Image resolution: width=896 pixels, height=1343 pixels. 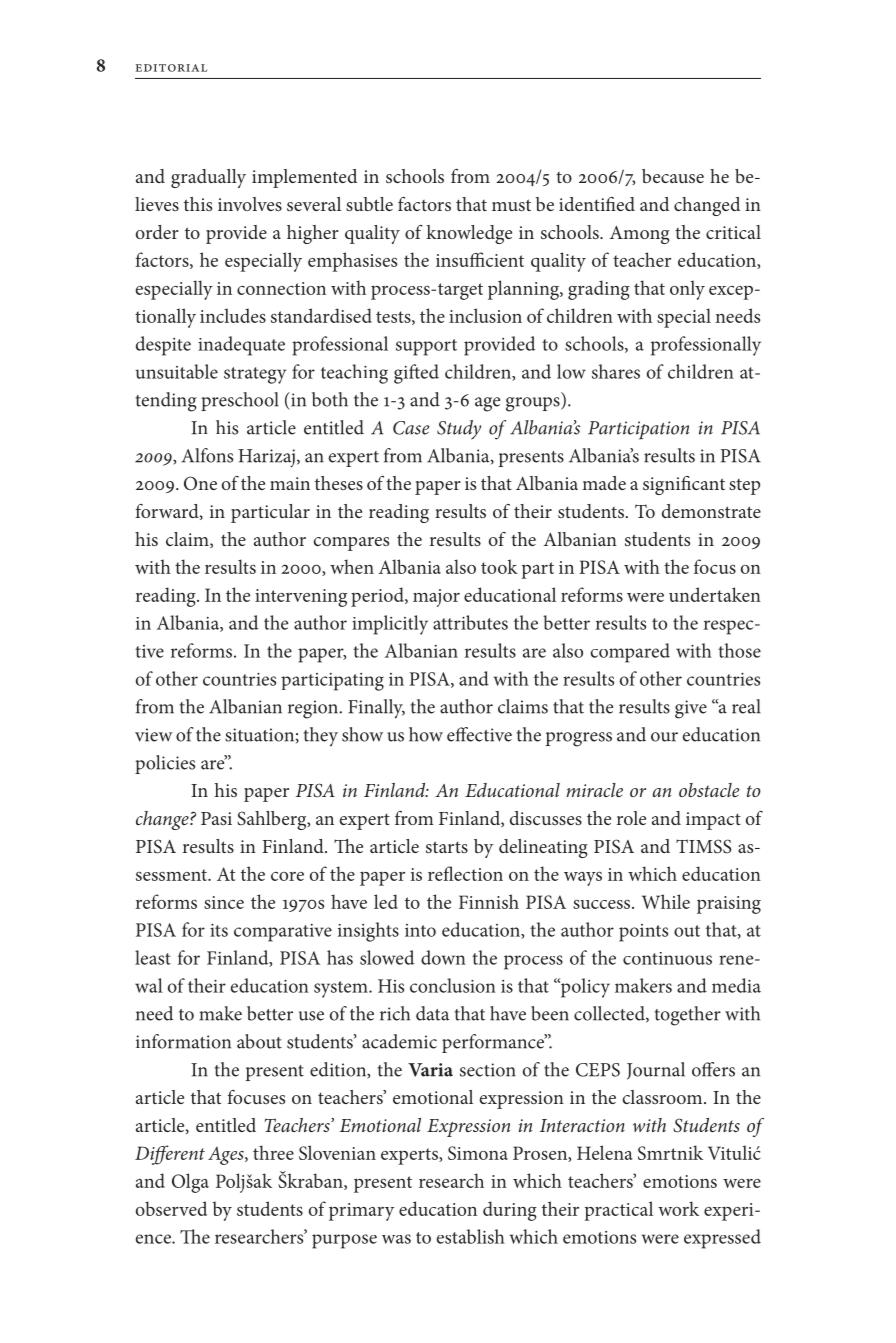 I want to click on work, so click(x=678, y=1208).
